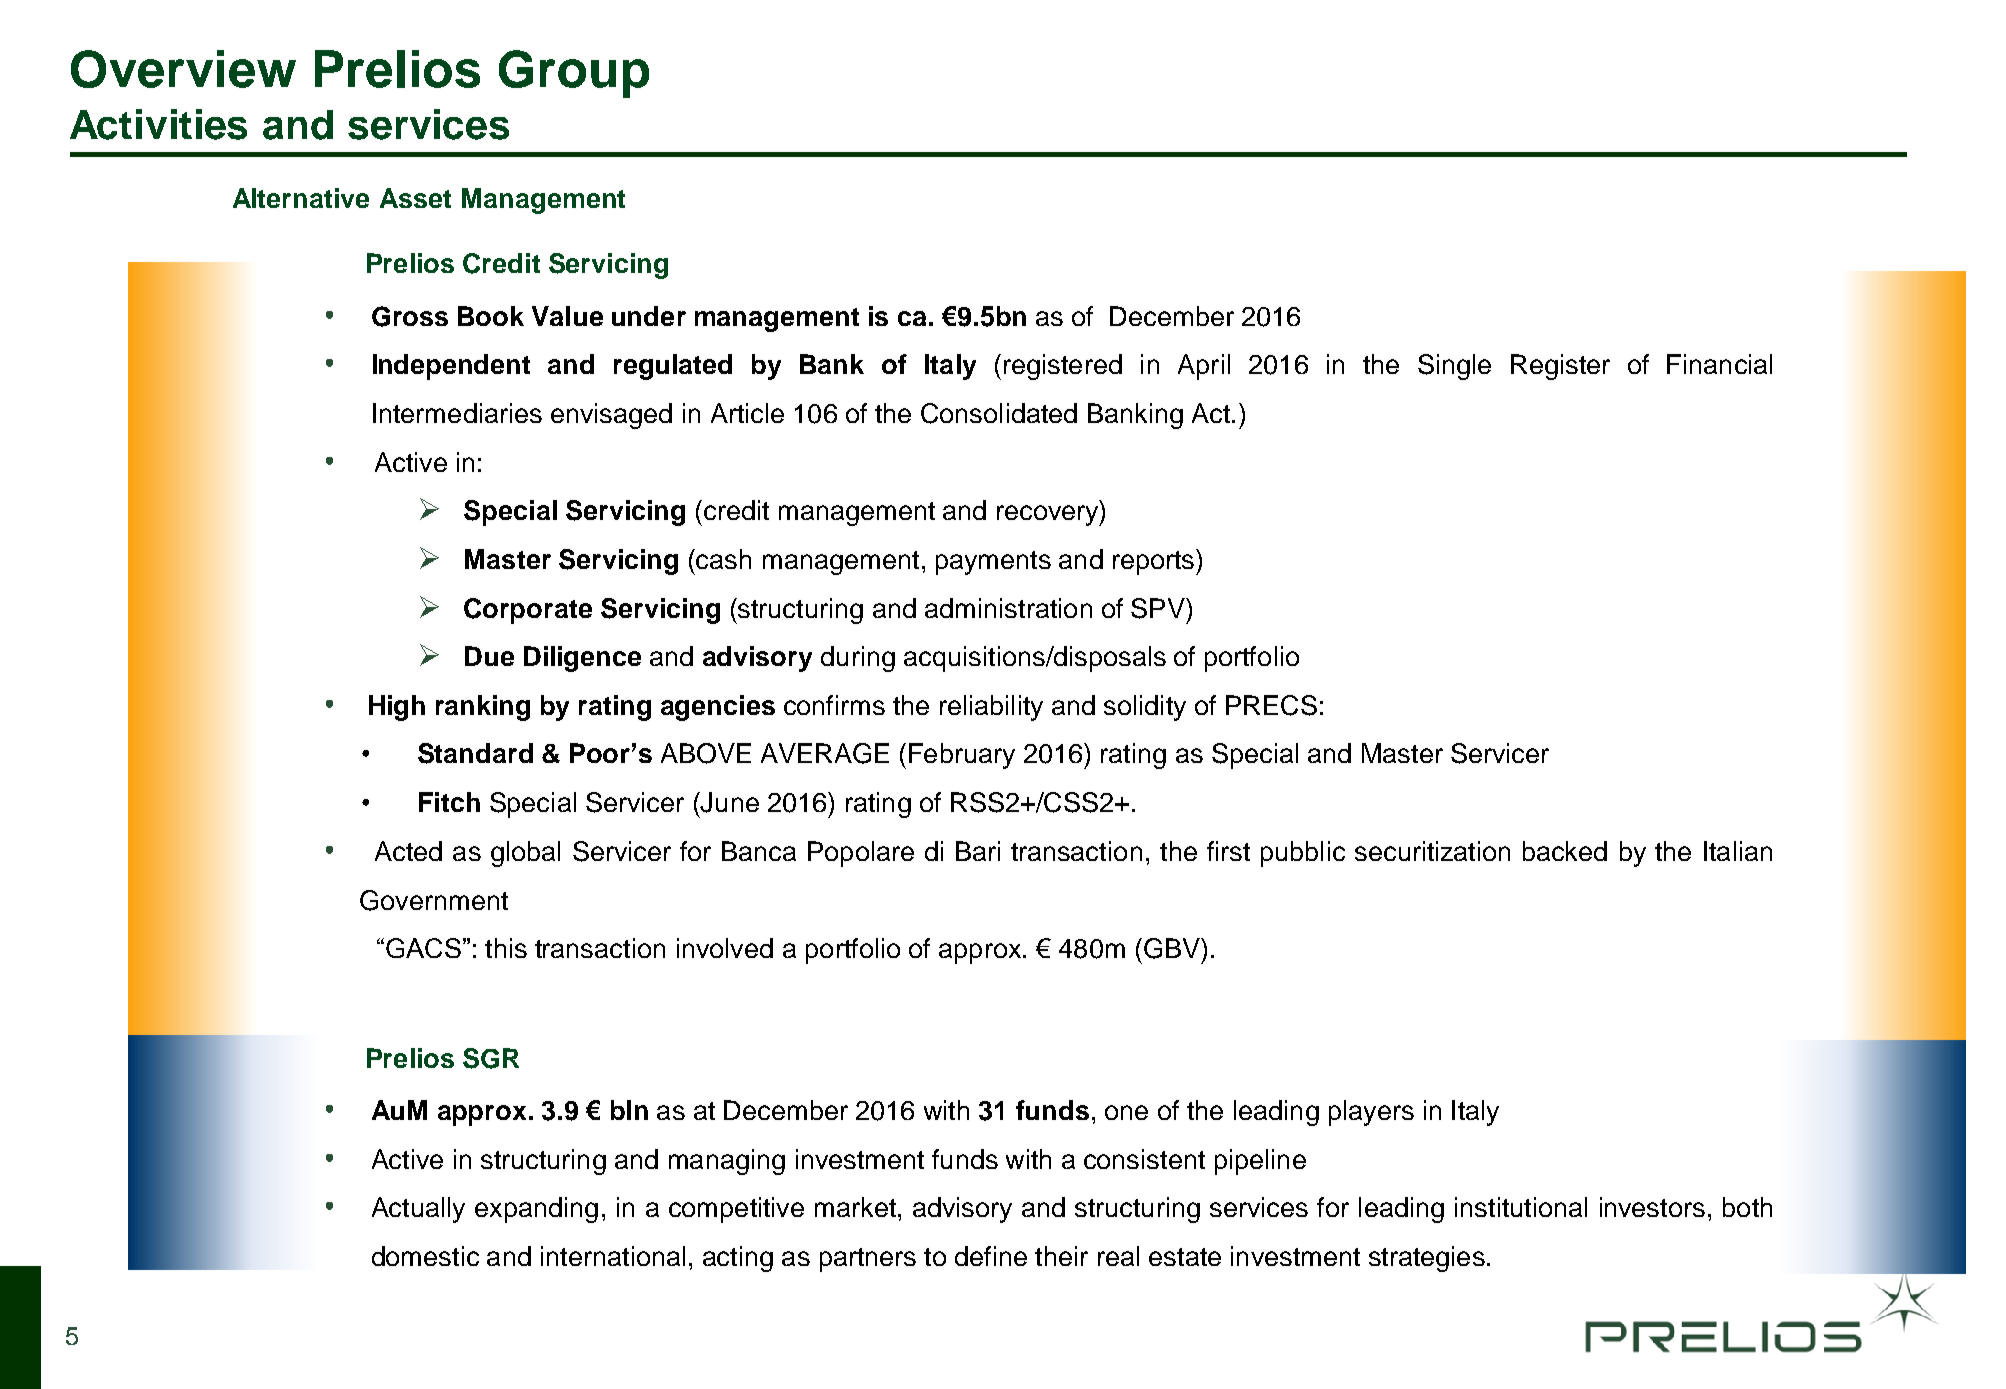 This screenshot has height=1389, width=2006. Describe the element at coordinates (183, 69) in the screenshot. I see `Overview` at that location.
